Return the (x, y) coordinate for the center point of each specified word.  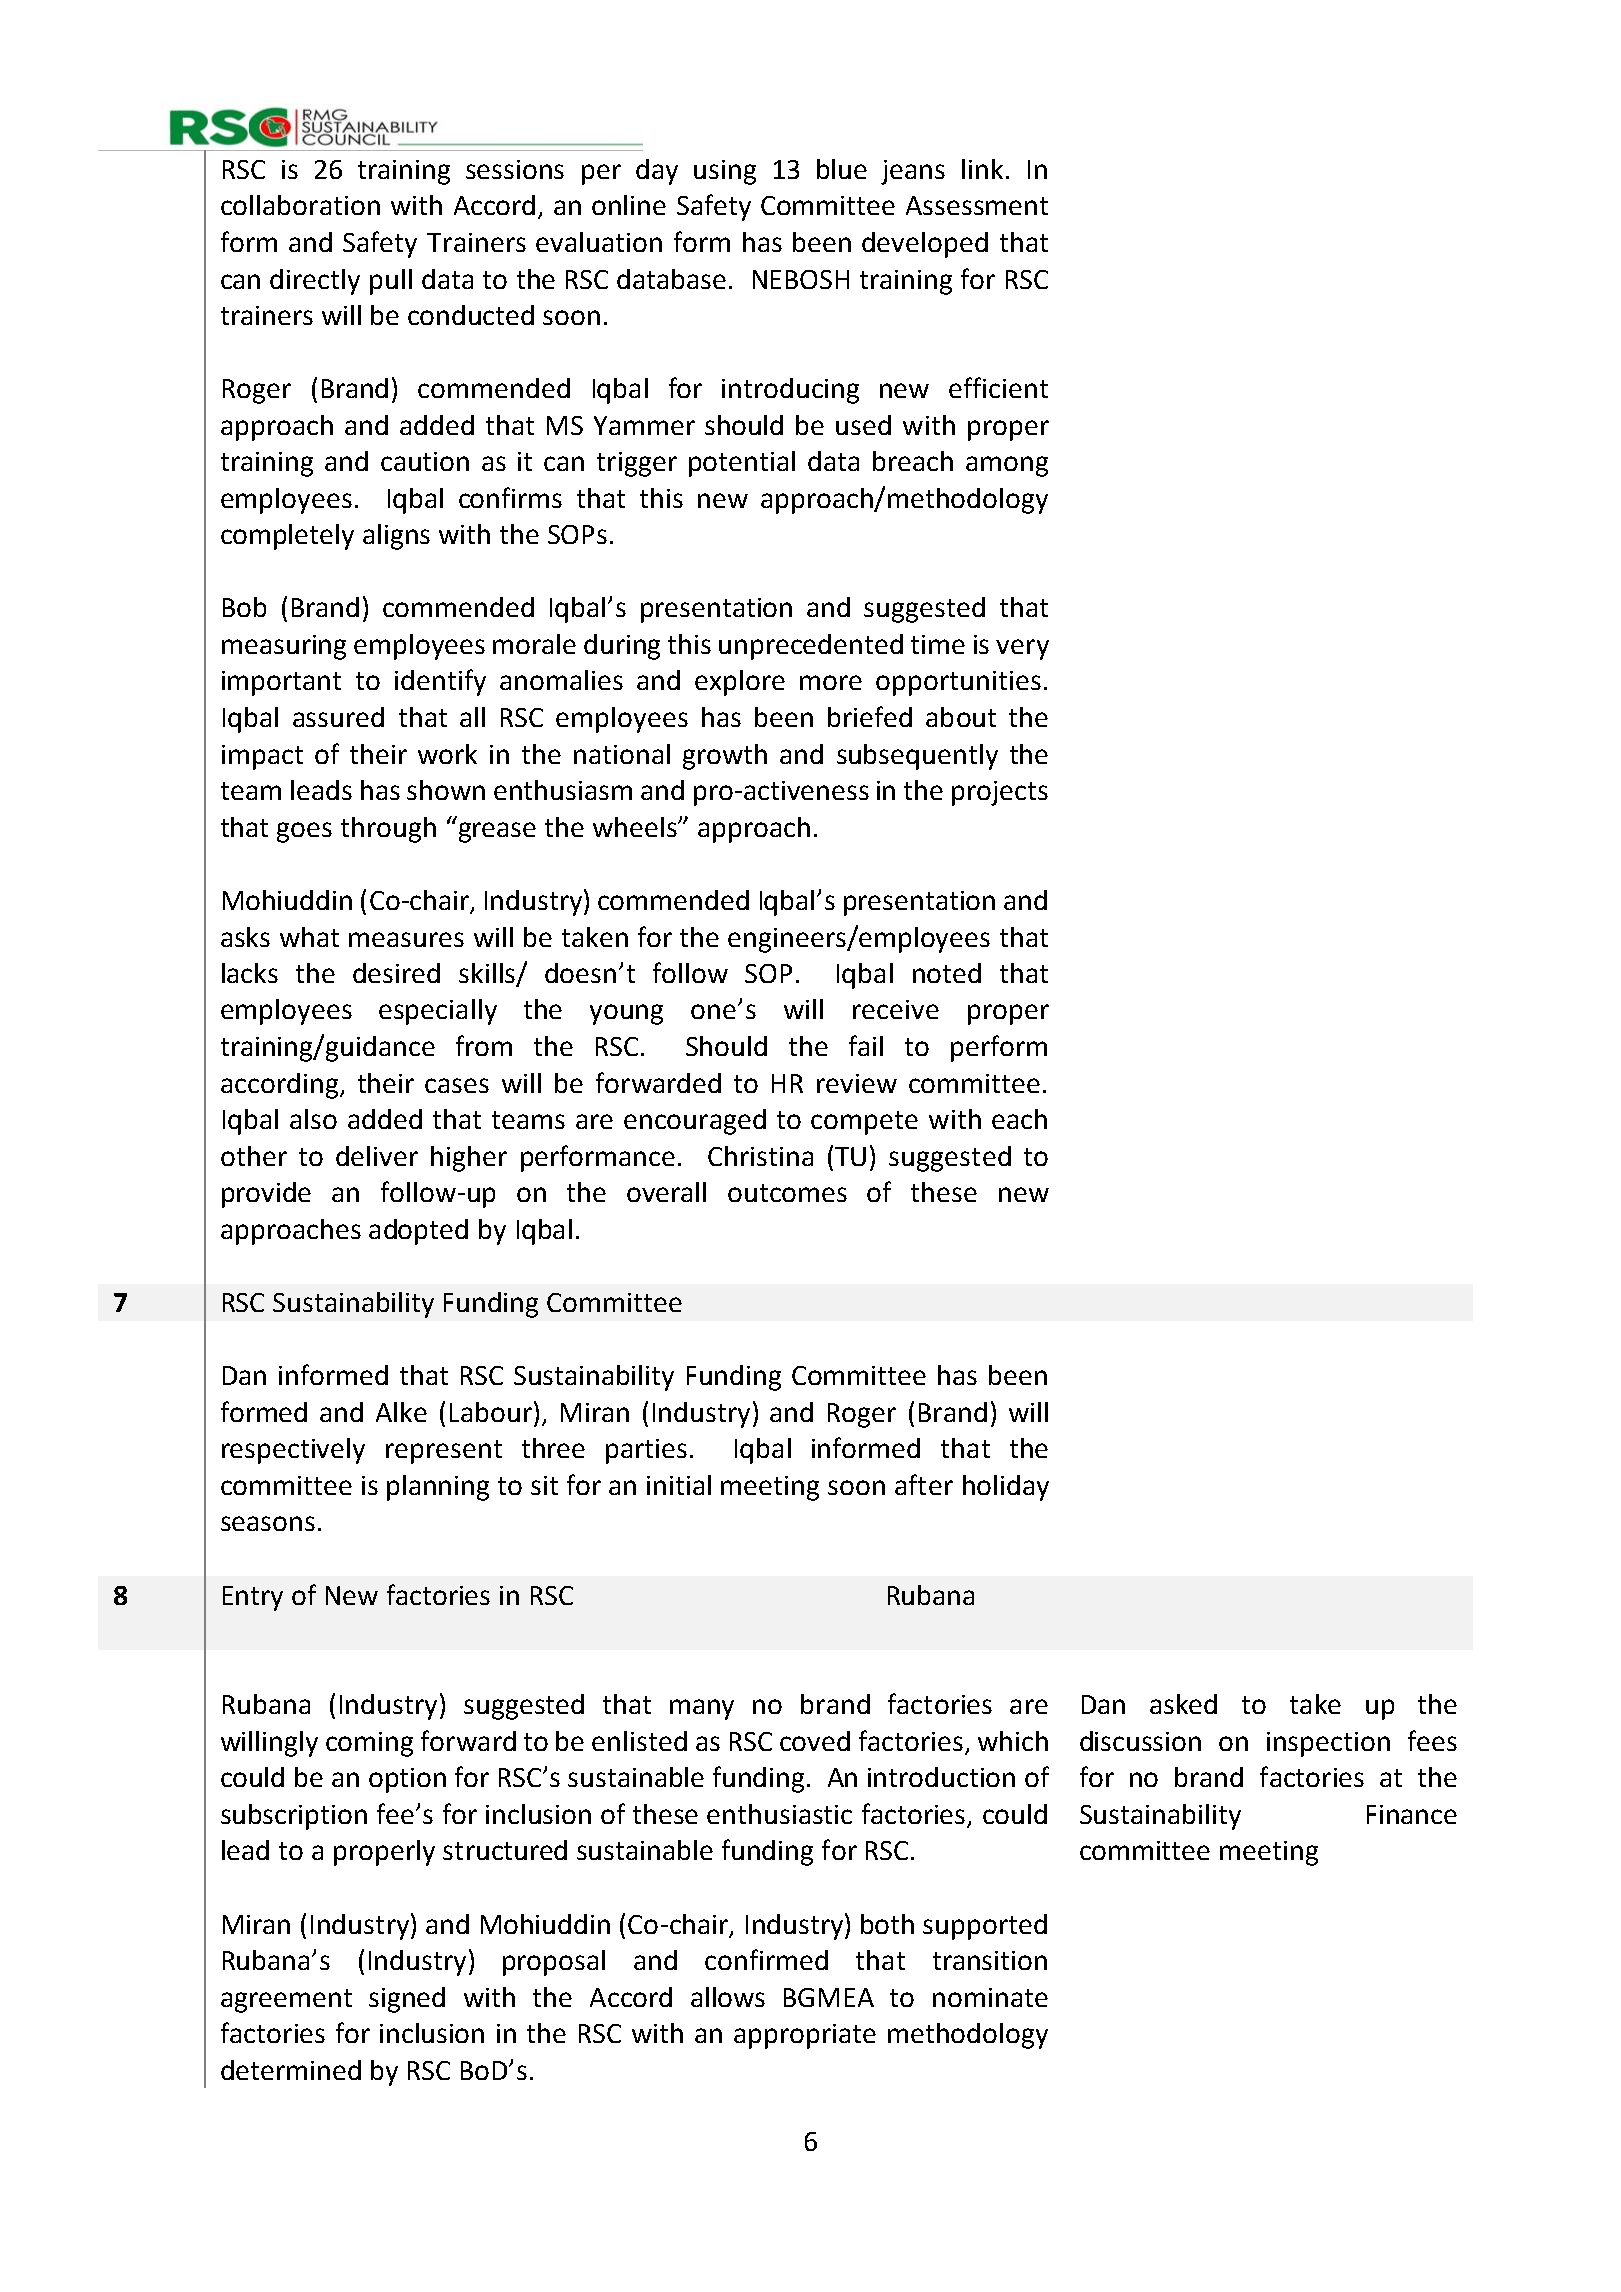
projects (1000, 793)
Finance (1412, 1814)
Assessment (977, 205)
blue (842, 169)
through (388, 830)
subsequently (917, 757)
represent (444, 1452)
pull (391, 282)
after (924, 1484)
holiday (1006, 1488)
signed (407, 2000)
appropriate (805, 2036)
